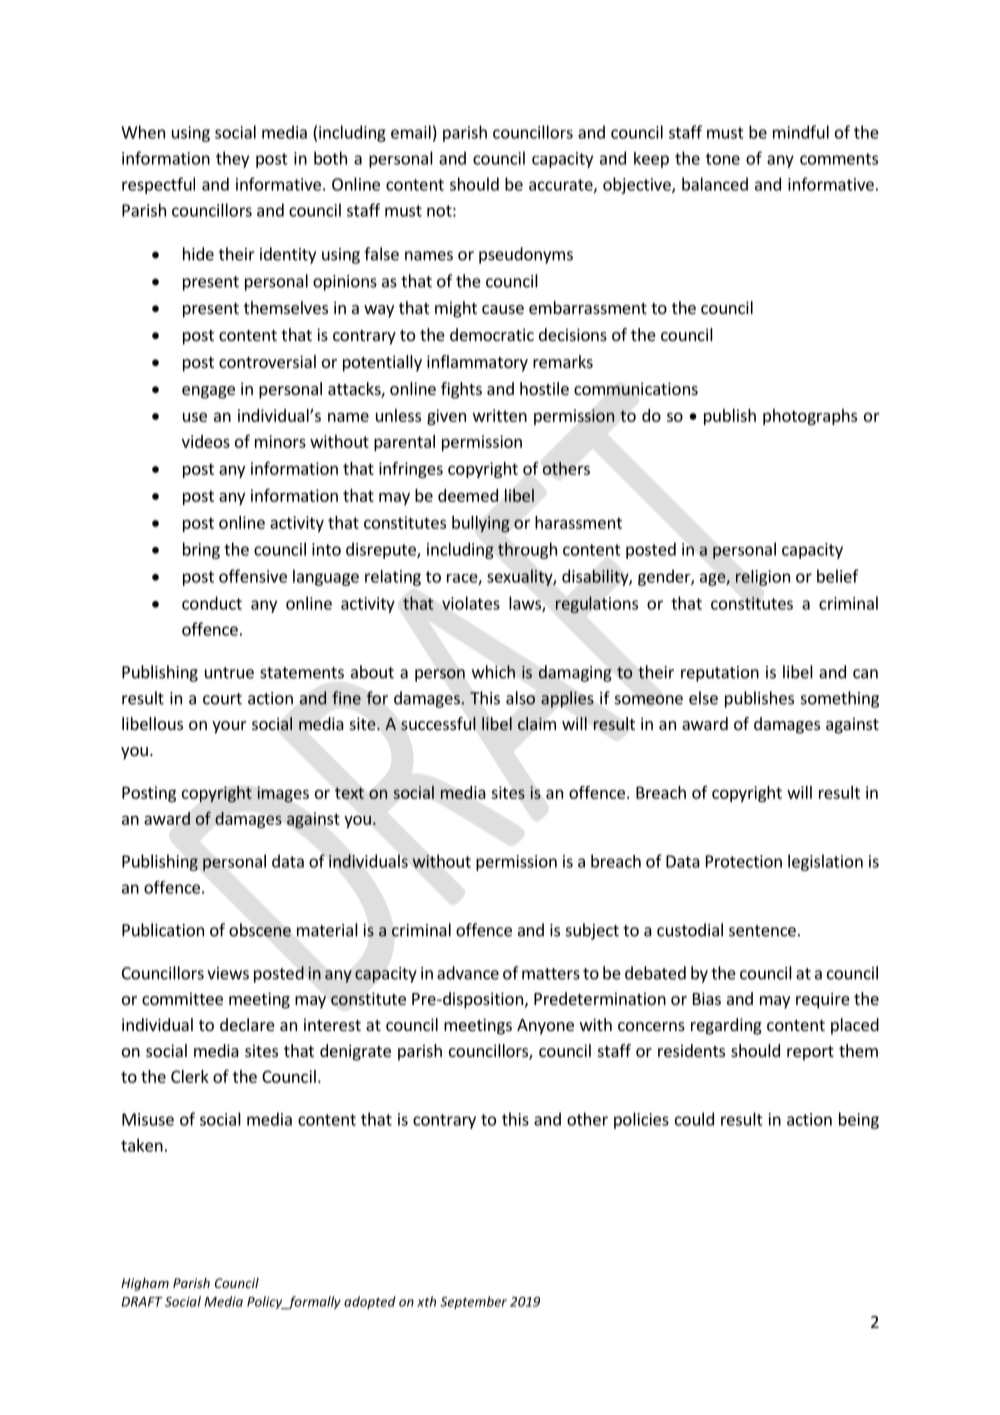 This image has width=1000, height=1415. Describe the element at coordinates (212, 603) in the image. I see `conduct` at that location.
